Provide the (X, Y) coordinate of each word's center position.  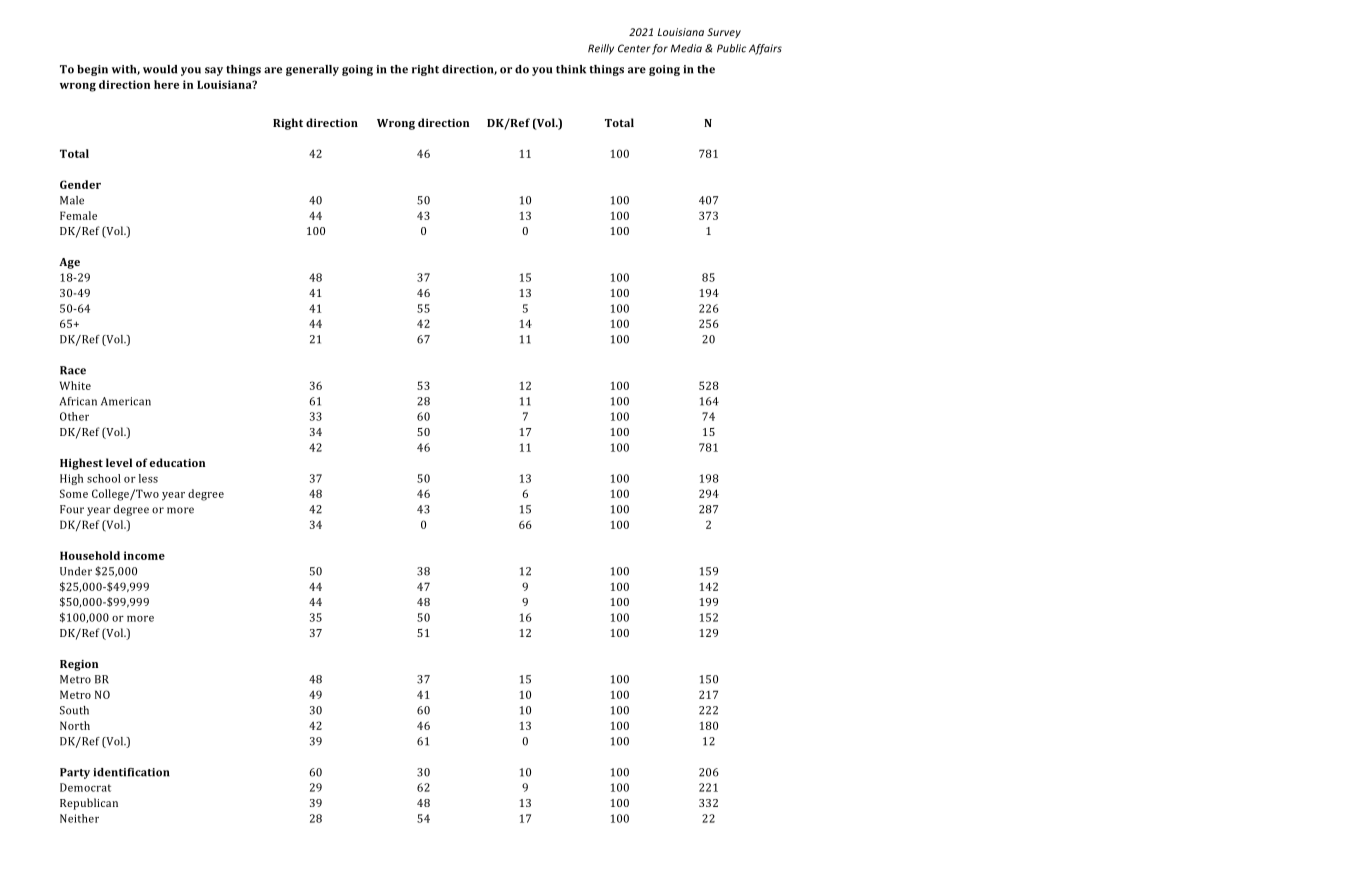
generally (312, 70)
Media (686, 48)
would (160, 69)
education (177, 462)
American (126, 401)
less (148, 478)
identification (131, 772)
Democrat (85, 787)
